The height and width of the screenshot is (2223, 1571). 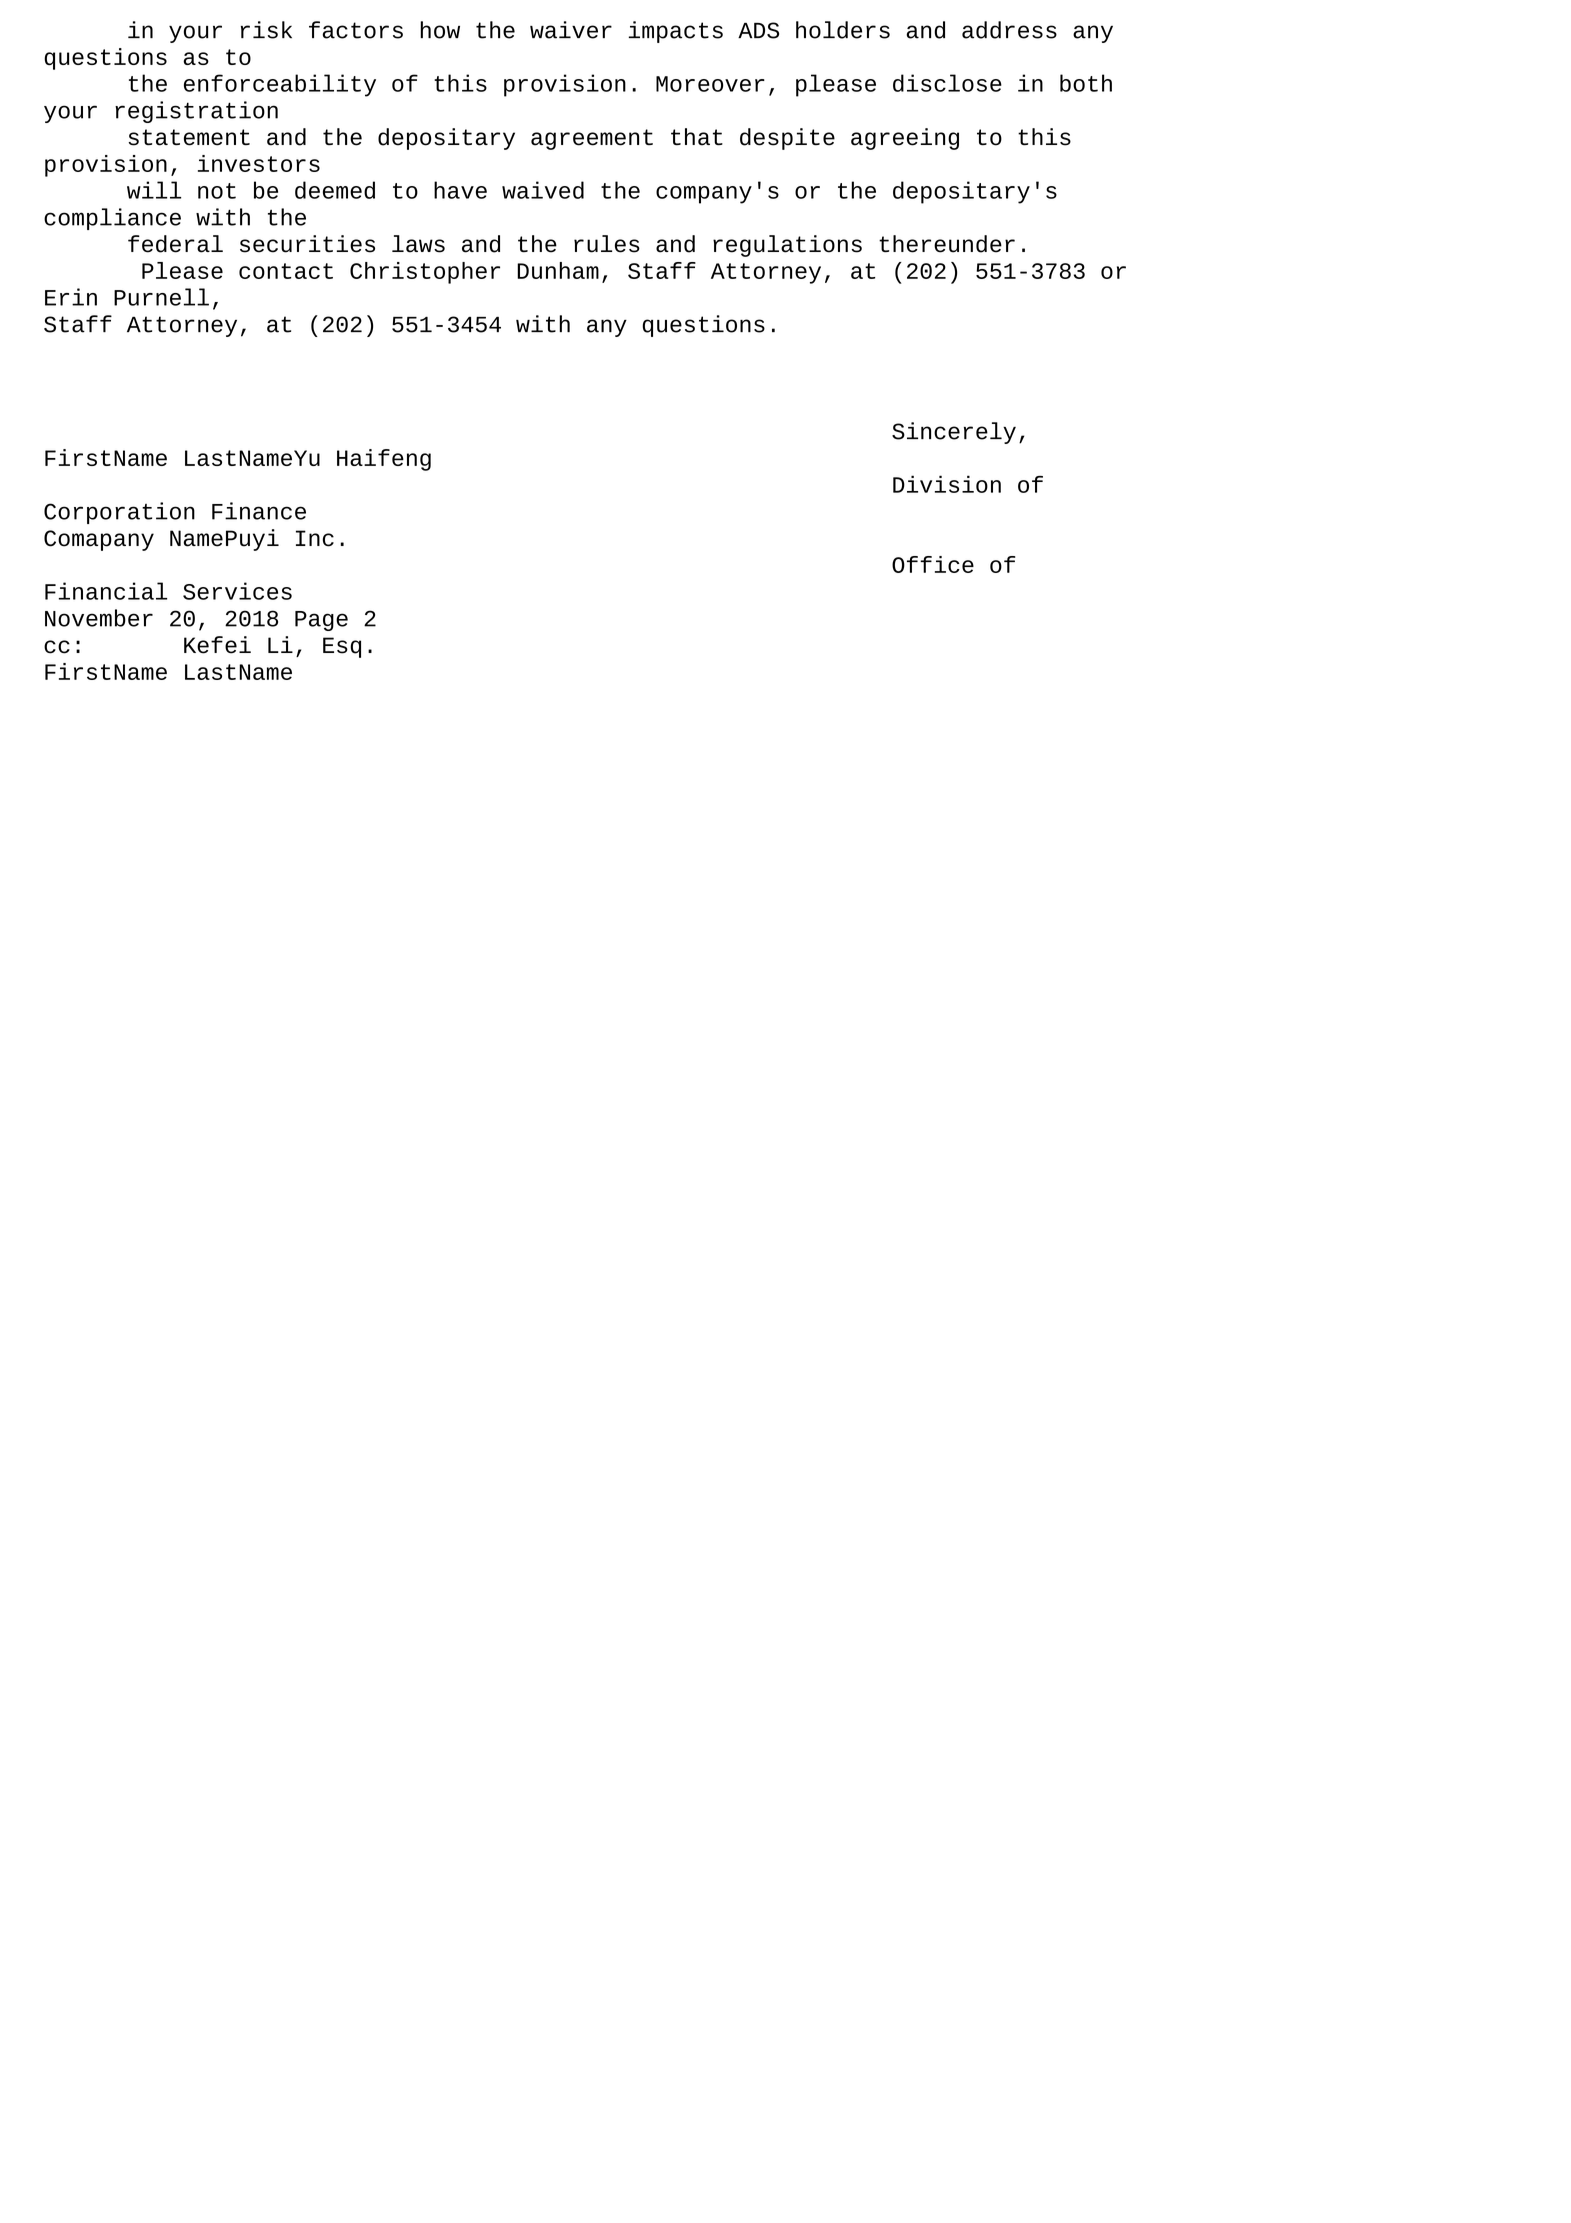 What do you see at coordinates (266, 30) in the screenshot?
I see `risk` at bounding box center [266, 30].
